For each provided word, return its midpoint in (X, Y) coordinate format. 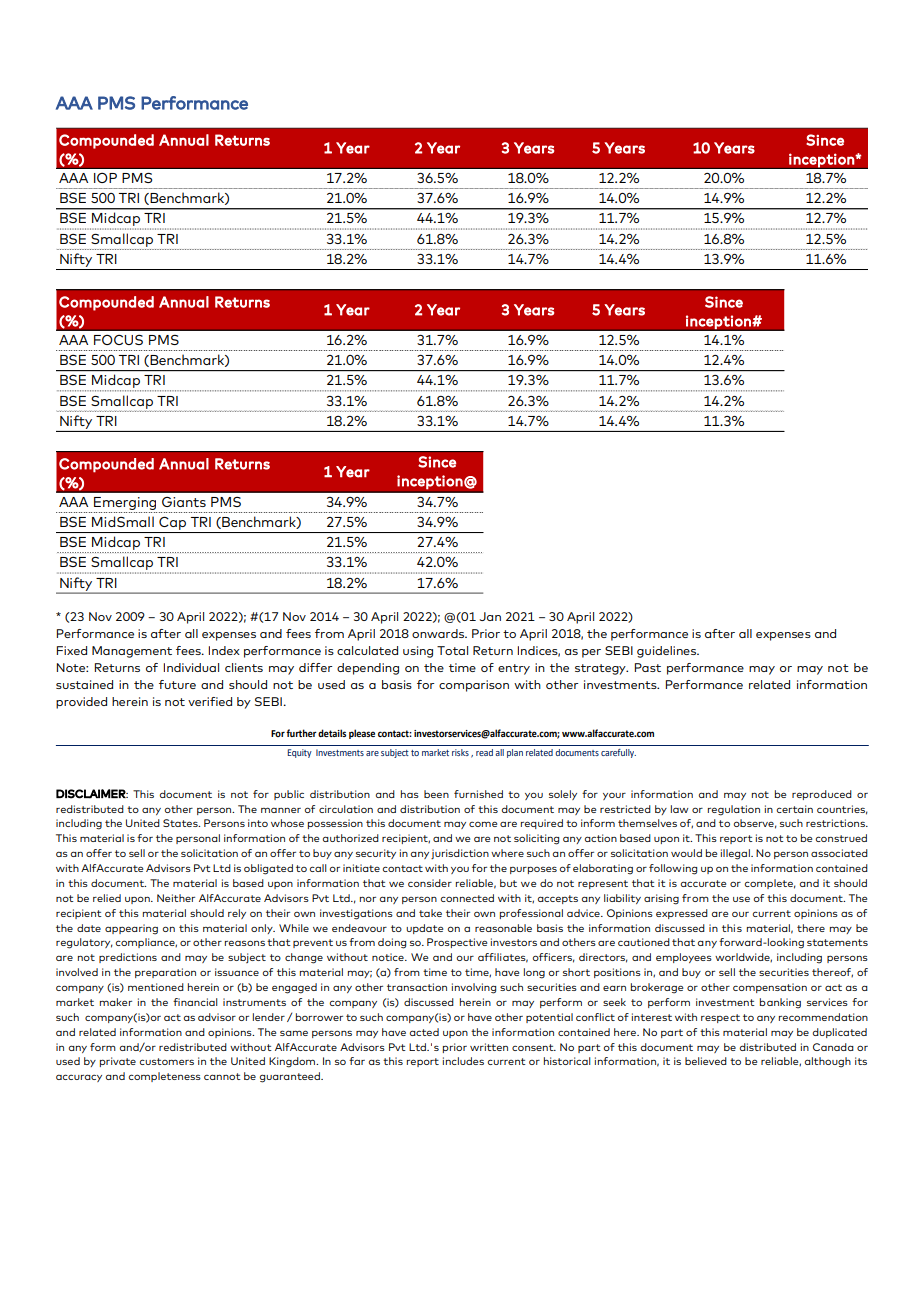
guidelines (667, 652)
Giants (184, 502)
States (181, 823)
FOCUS (118, 340)
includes (463, 1061)
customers (166, 1061)
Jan (490, 616)
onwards (439, 633)
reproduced (822, 795)
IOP (105, 178)
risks (460, 752)
